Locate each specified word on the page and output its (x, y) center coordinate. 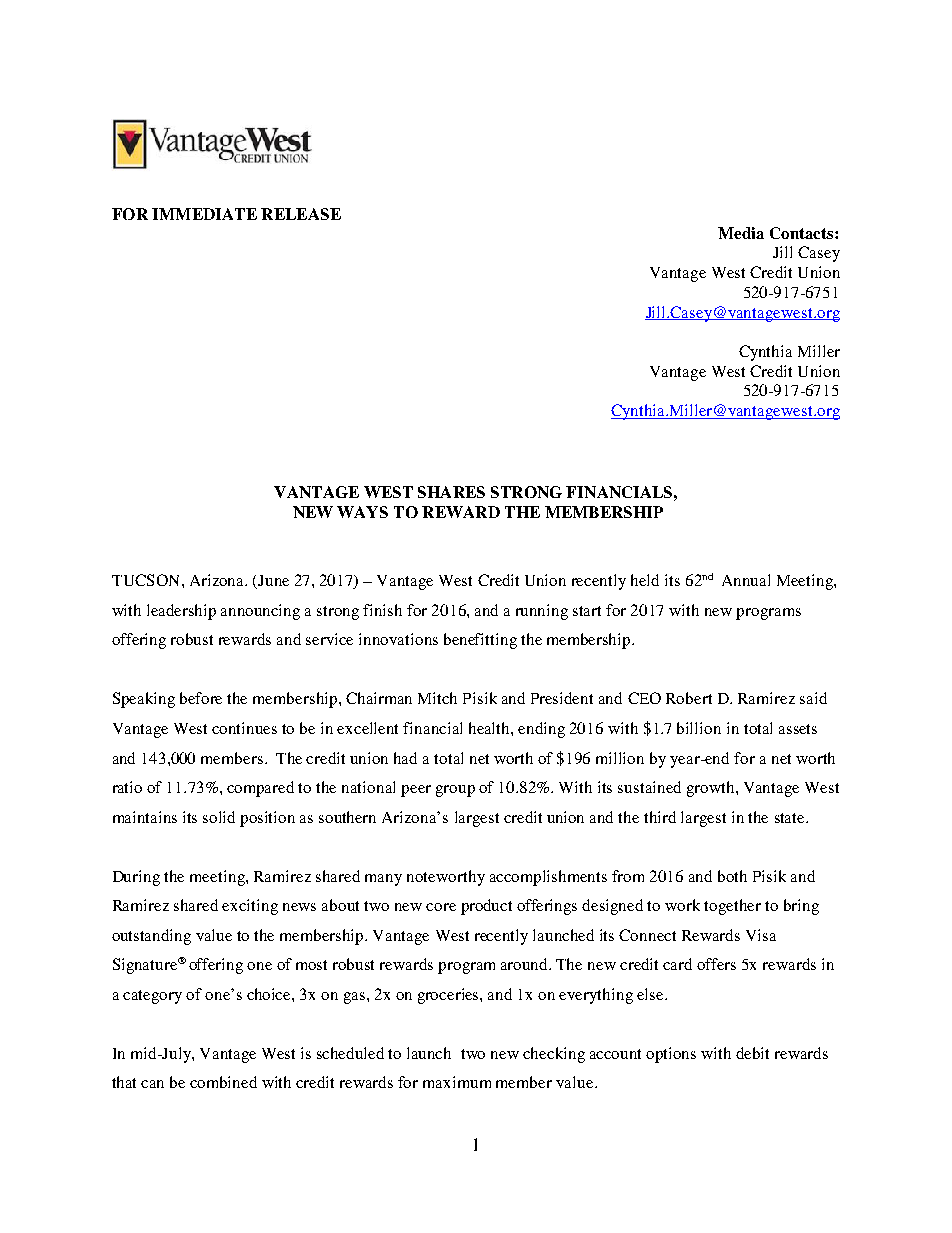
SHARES (451, 492)
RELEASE (301, 214)
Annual (746, 580)
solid (219, 817)
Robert (689, 698)
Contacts (803, 233)
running (542, 612)
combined (223, 1082)
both (732, 876)
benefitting (480, 641)
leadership (181, 612)
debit (752, 1053)
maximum (457, 1082)
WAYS (362, 512)
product (486, 907)
